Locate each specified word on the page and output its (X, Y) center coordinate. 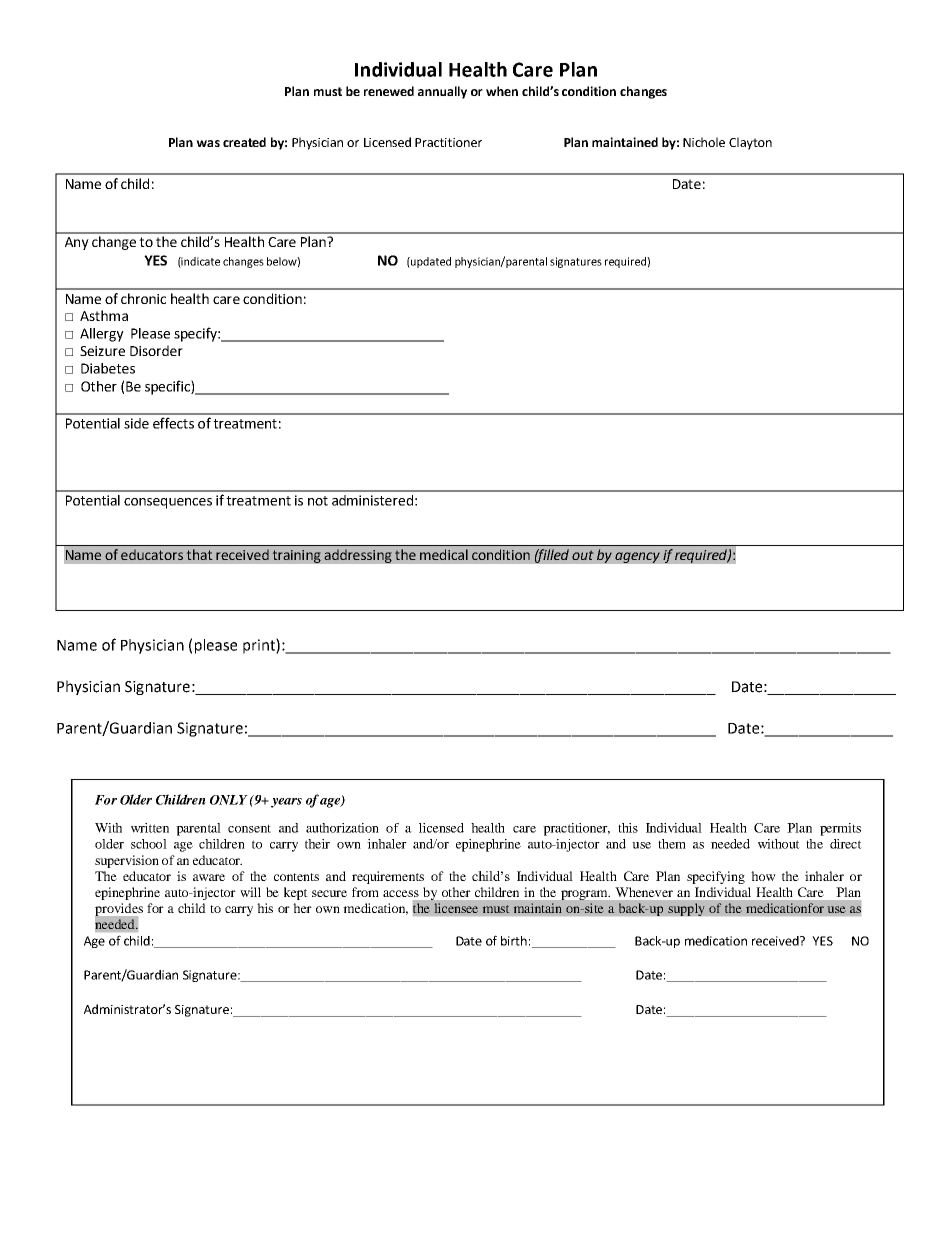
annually (442, 92)
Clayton (750, 143)
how (763, 876)
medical (444, 554)
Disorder (156, 350)
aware (209, 877)
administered (372, 500)
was (208, 143)
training (296, 556)
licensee (456, 908)
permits (840, 829)
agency (637, 557)
